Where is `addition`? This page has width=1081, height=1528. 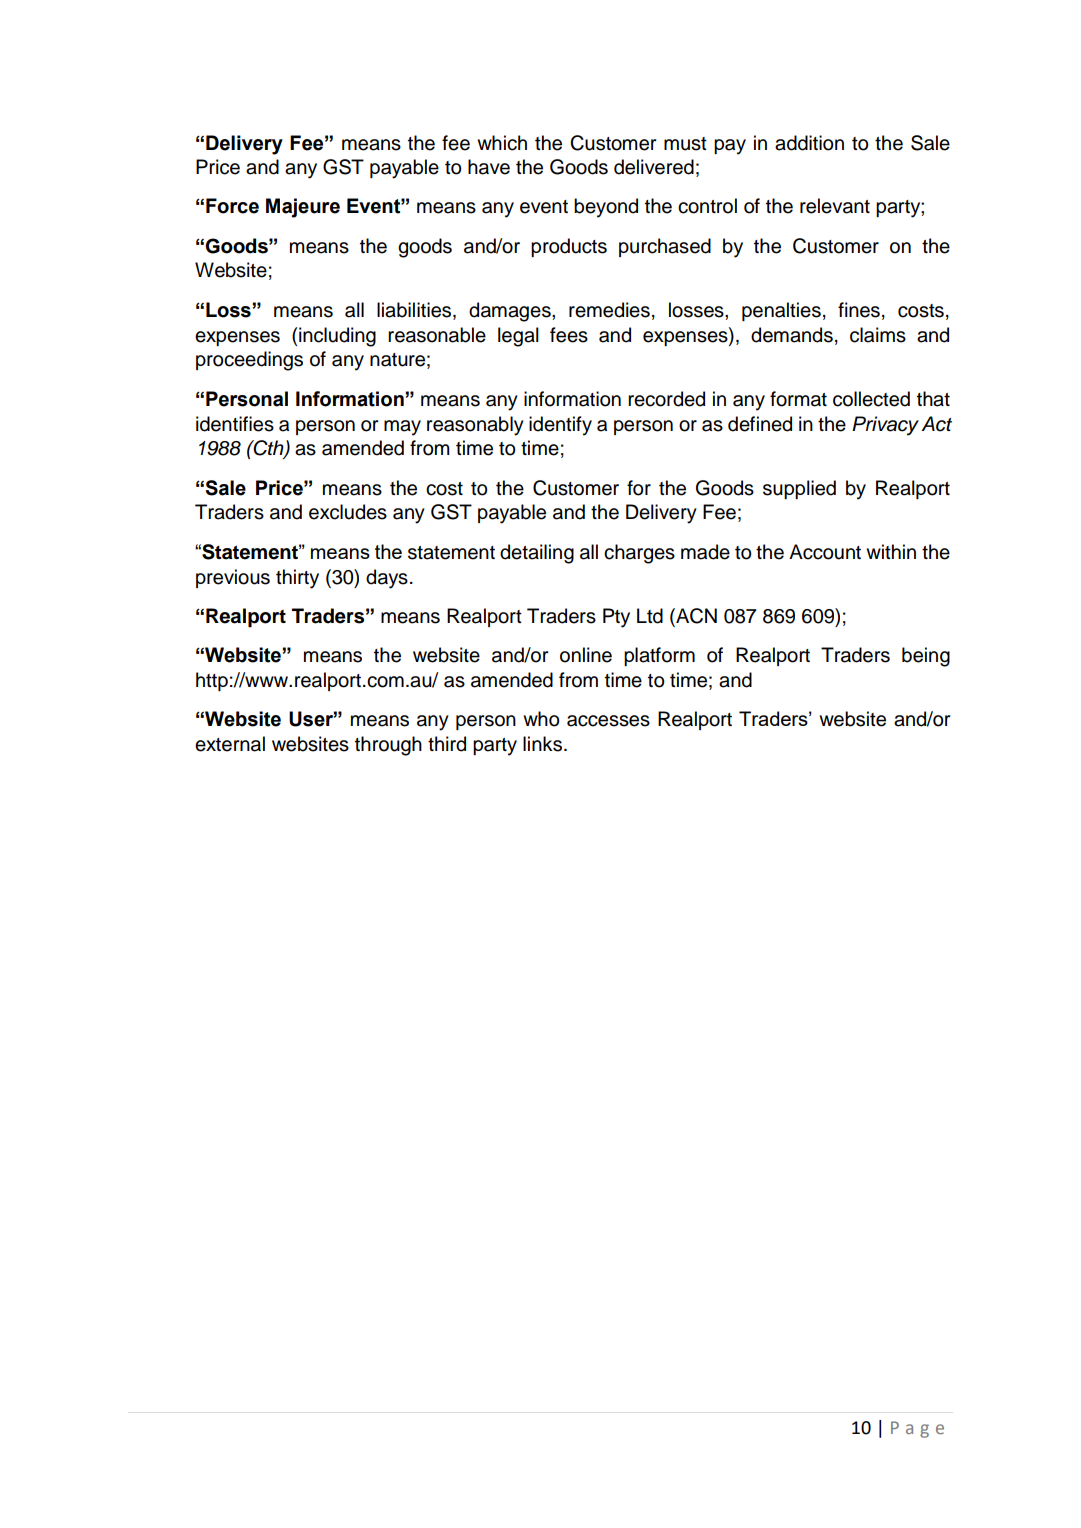 addition is located at coordinates (809, 143).
